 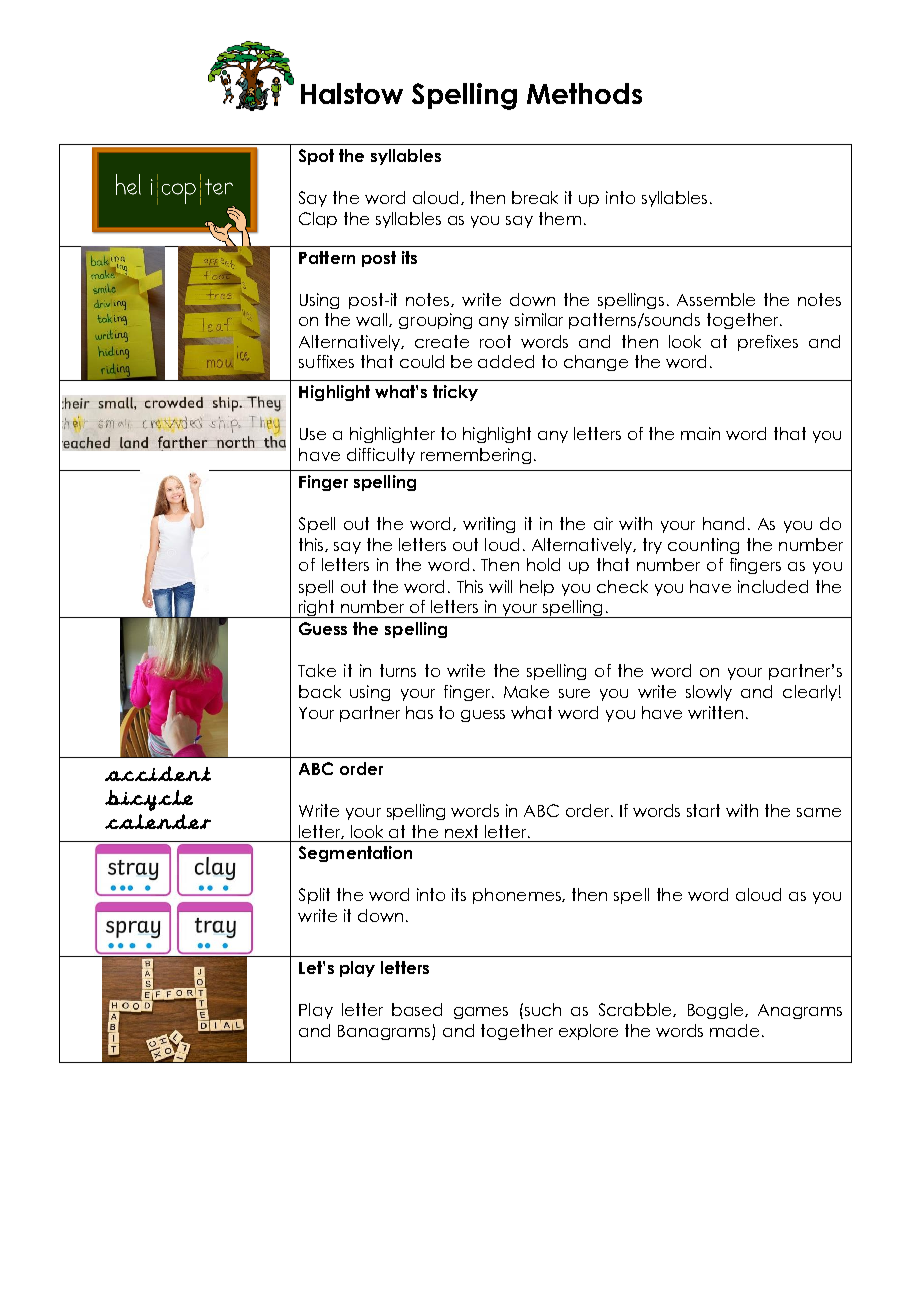 I want to click on suffixes, so click(x=326, y=361).
